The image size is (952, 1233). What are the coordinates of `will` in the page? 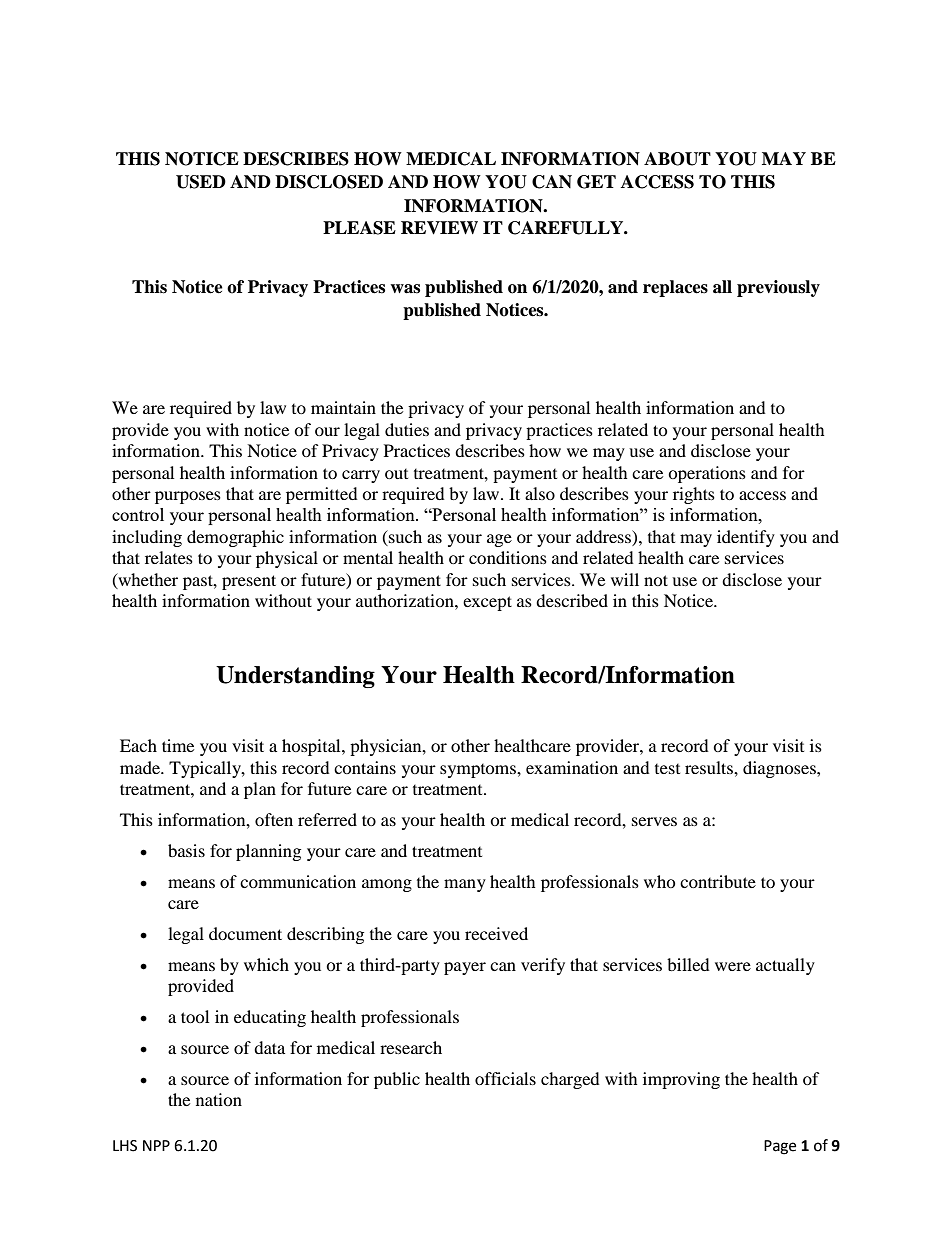 It's located at (625, 579).
